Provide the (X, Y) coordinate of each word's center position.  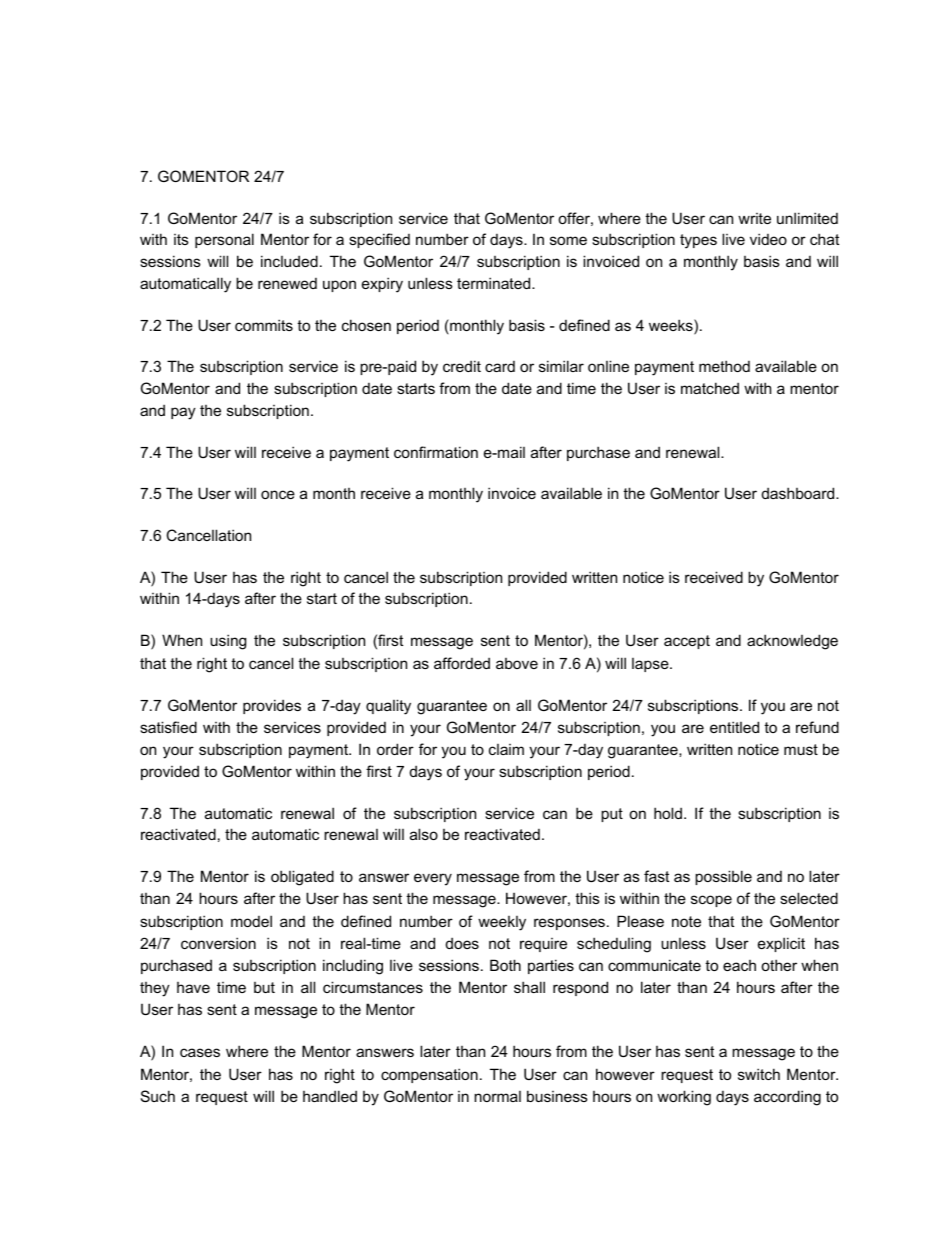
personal (224, 240)
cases (200, 1052)
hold (669, 813)
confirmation (436, 452)
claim (506, 749)
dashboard (799, 493)
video (768, 239)
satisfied (168, 727)
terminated (495, 283)
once (278, 494)
